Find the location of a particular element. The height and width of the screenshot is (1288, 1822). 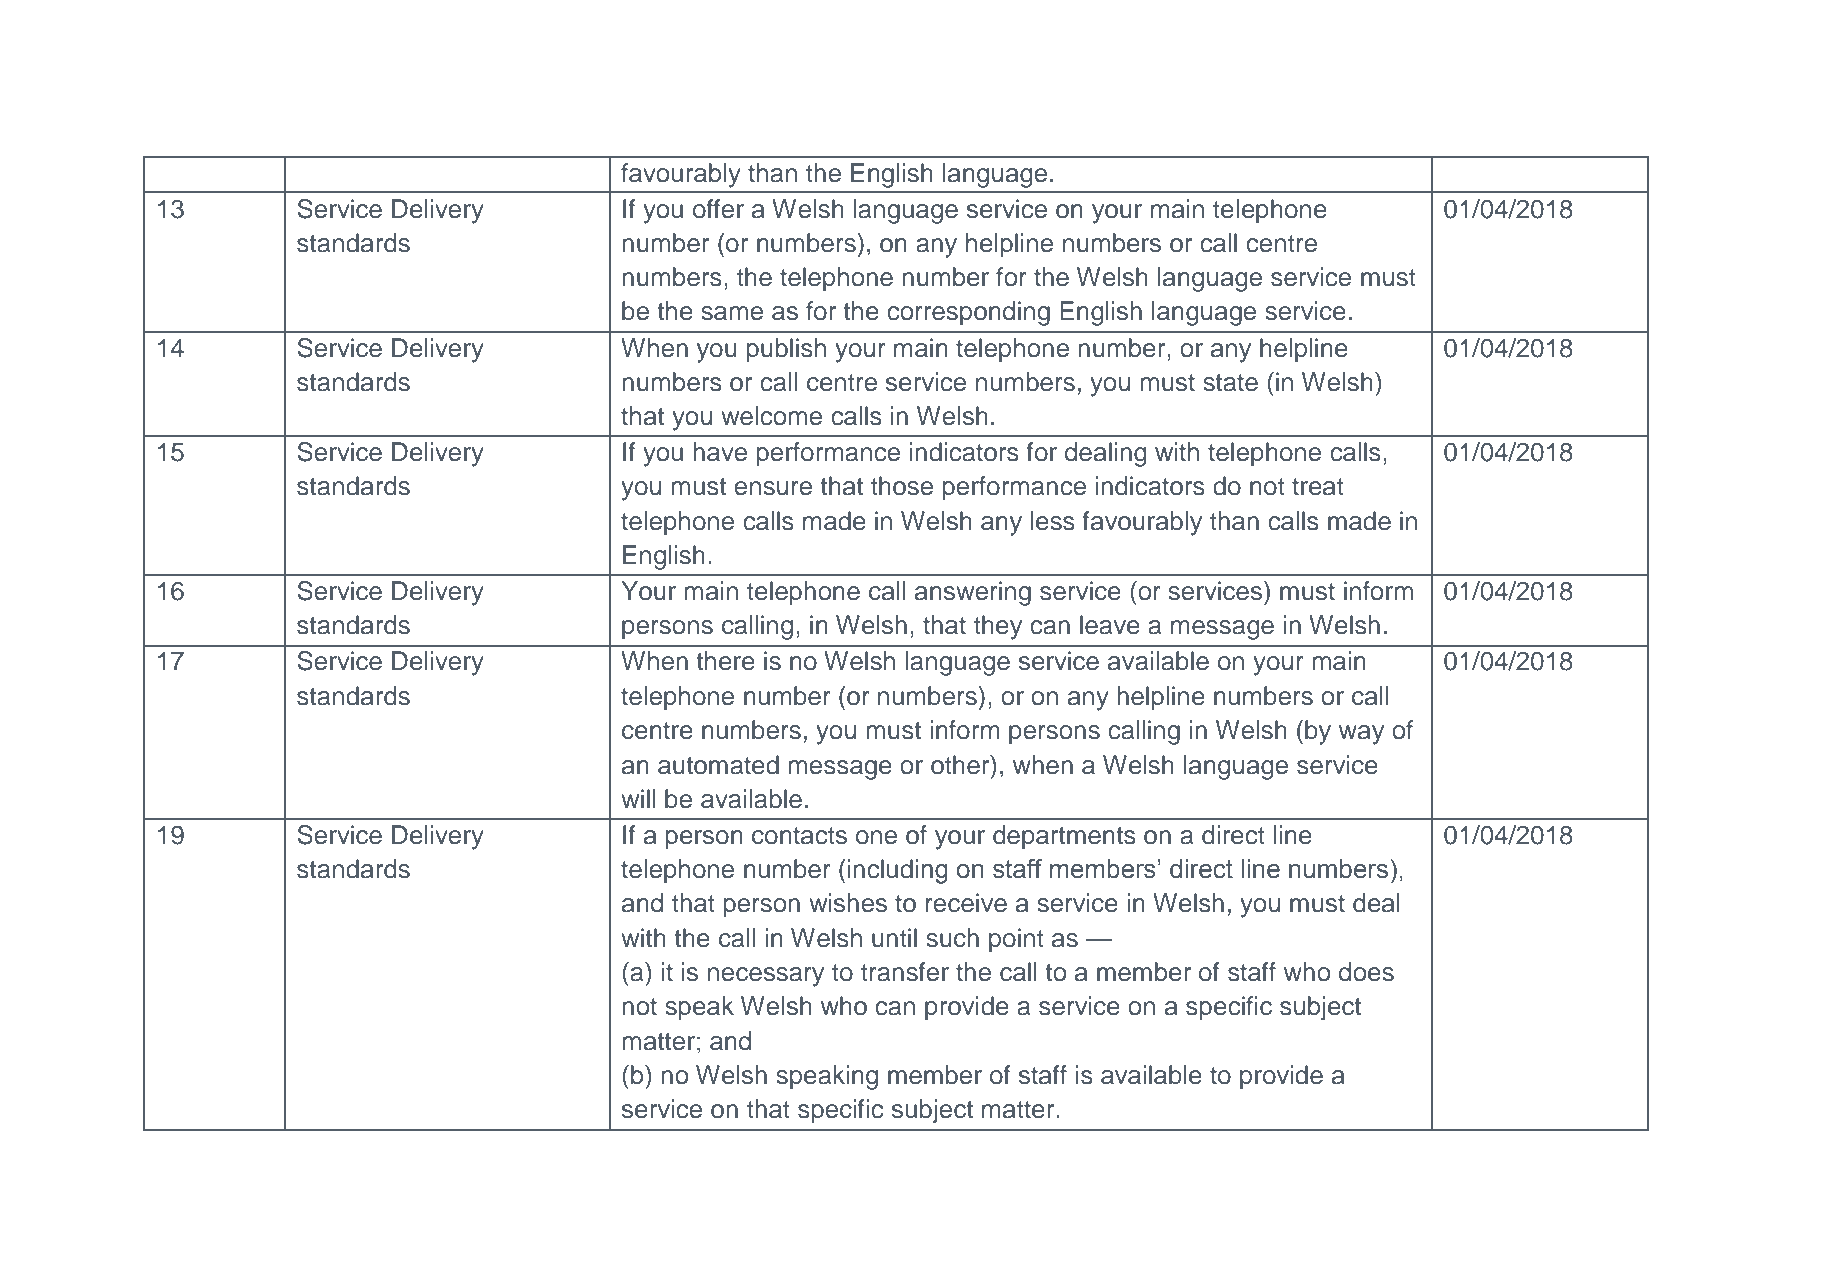

does is located at coordinates (1366, 972).
